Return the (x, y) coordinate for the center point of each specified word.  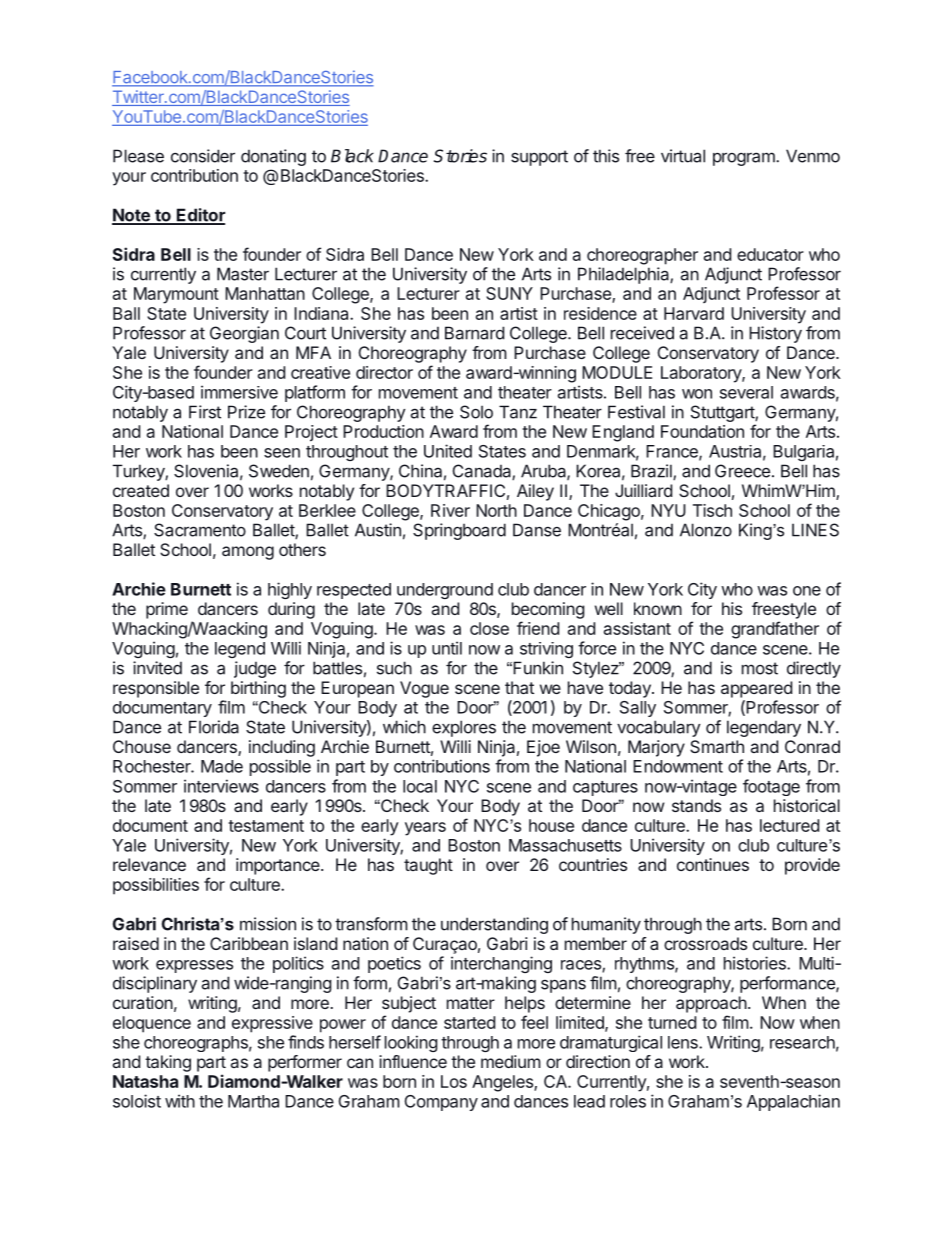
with (180, 1101)
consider (203, 156)
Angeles (503, 1083)
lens (684, 1042)
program (745, 159)
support (539, 158)
